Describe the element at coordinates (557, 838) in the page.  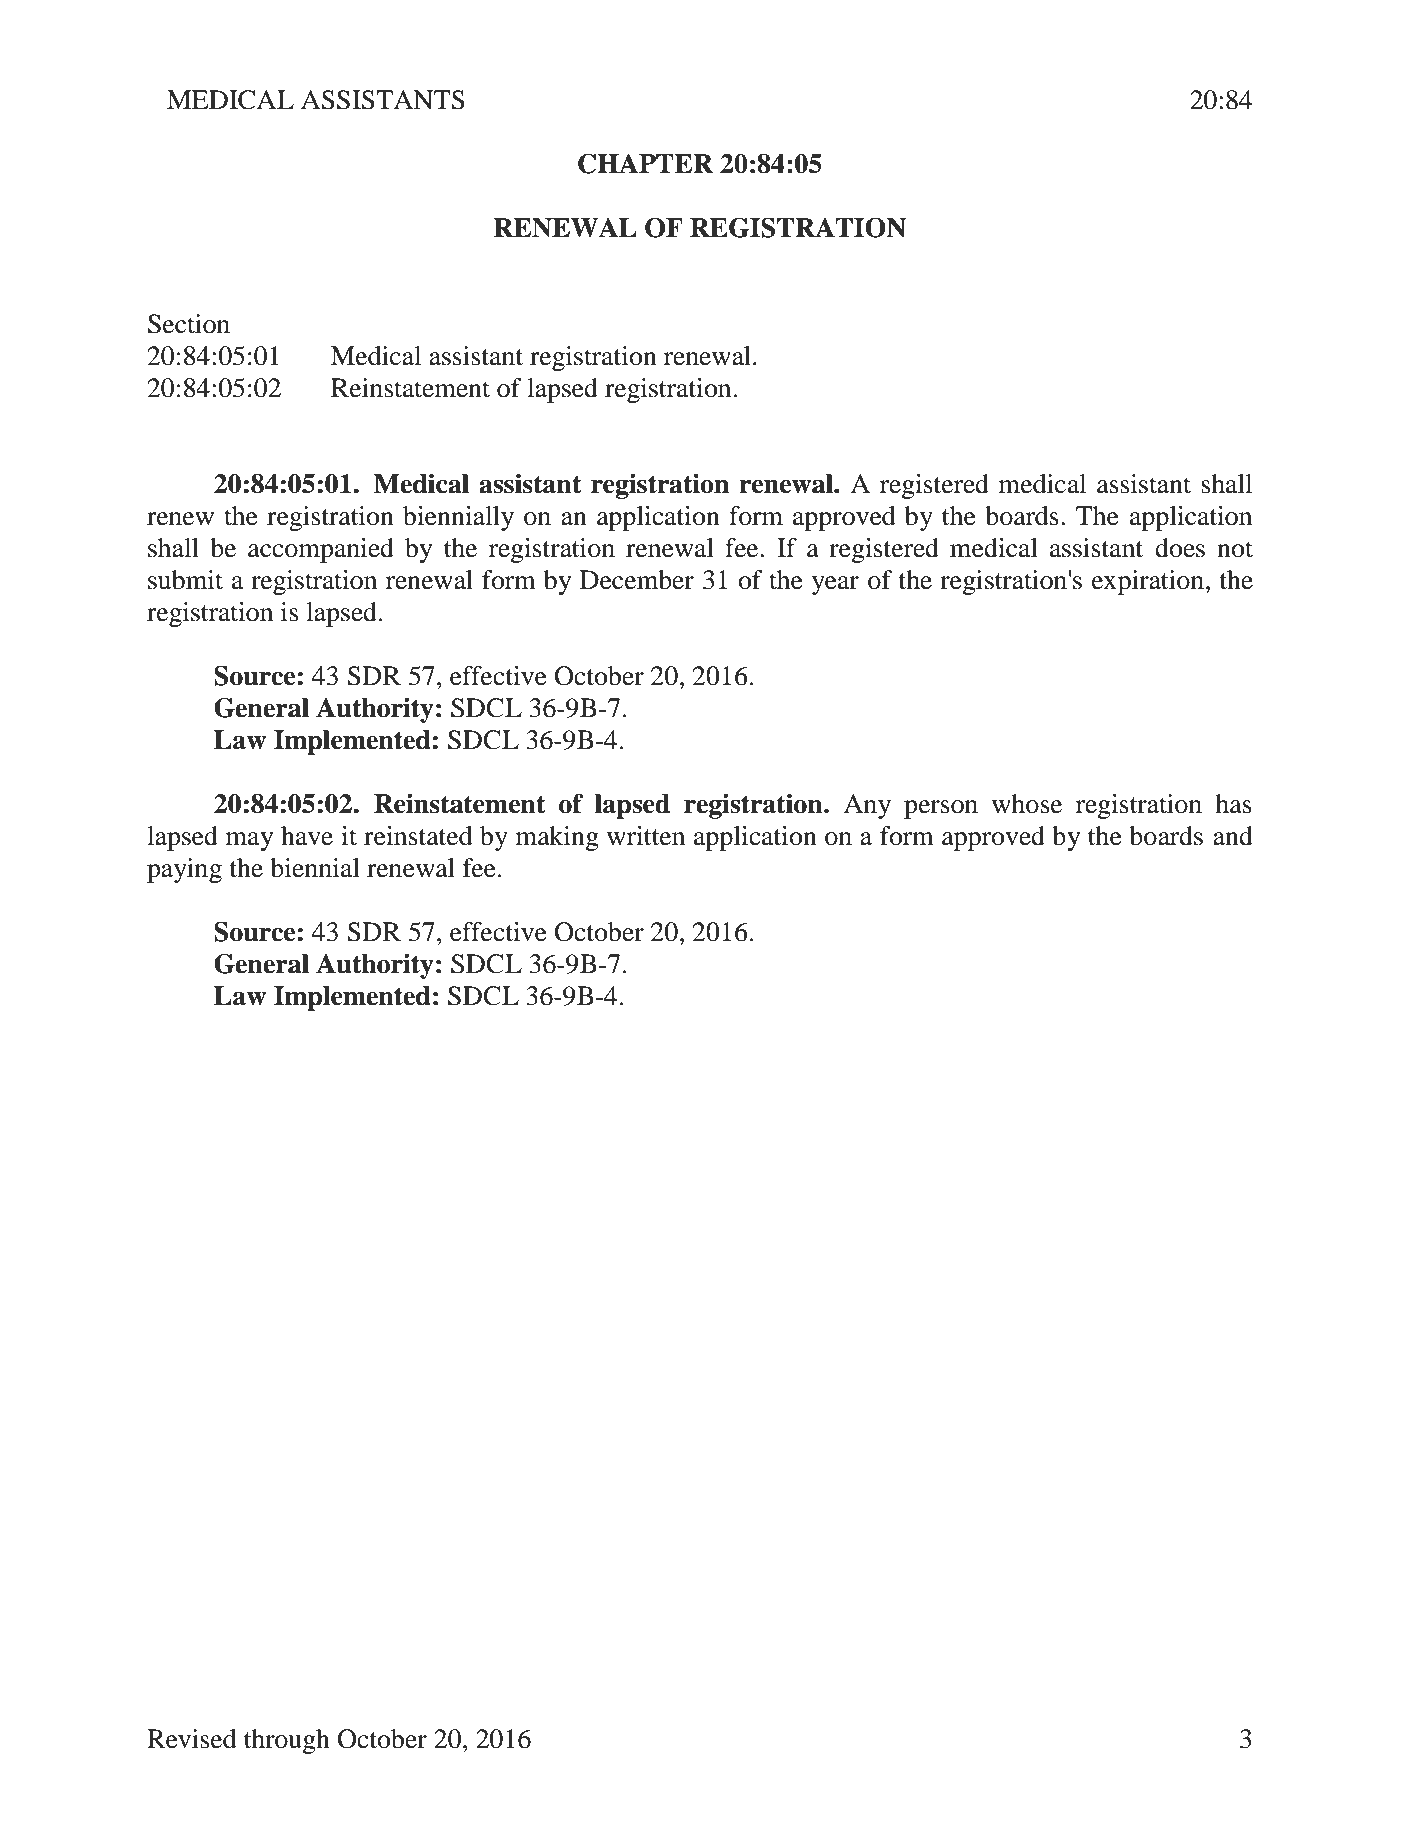
I see `making` at that location.
